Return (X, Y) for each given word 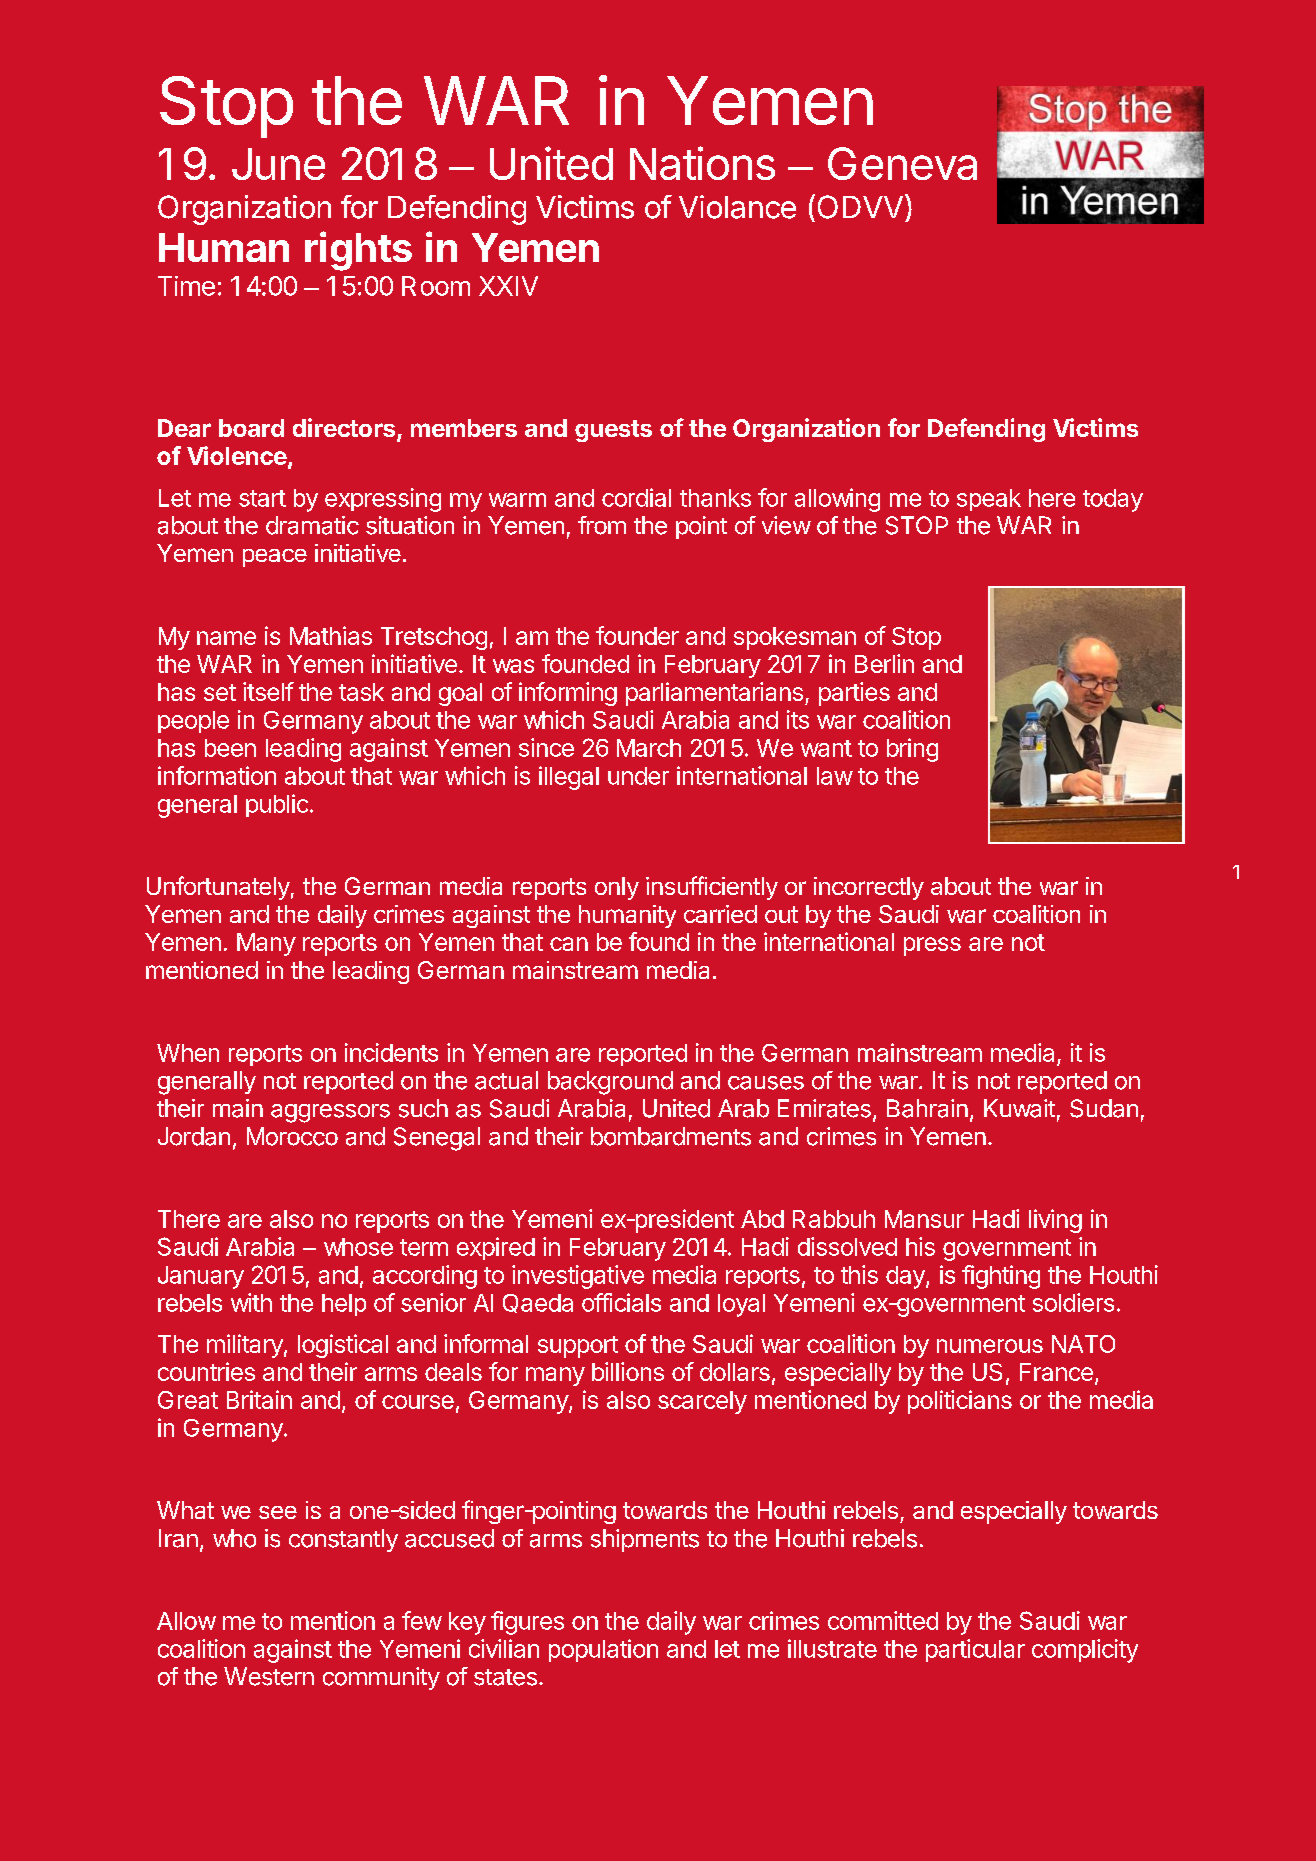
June (278, 164)
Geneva (902, 163)
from (602, 525)
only (617, 888)
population (603, 1650)
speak (989, 500)
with (251, 1302)
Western (269, 1676)
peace (275, 558)
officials (621, 1302)
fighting (1001, 1277)
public (277, 805)
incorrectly (869, 888)
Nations (702, 163)
